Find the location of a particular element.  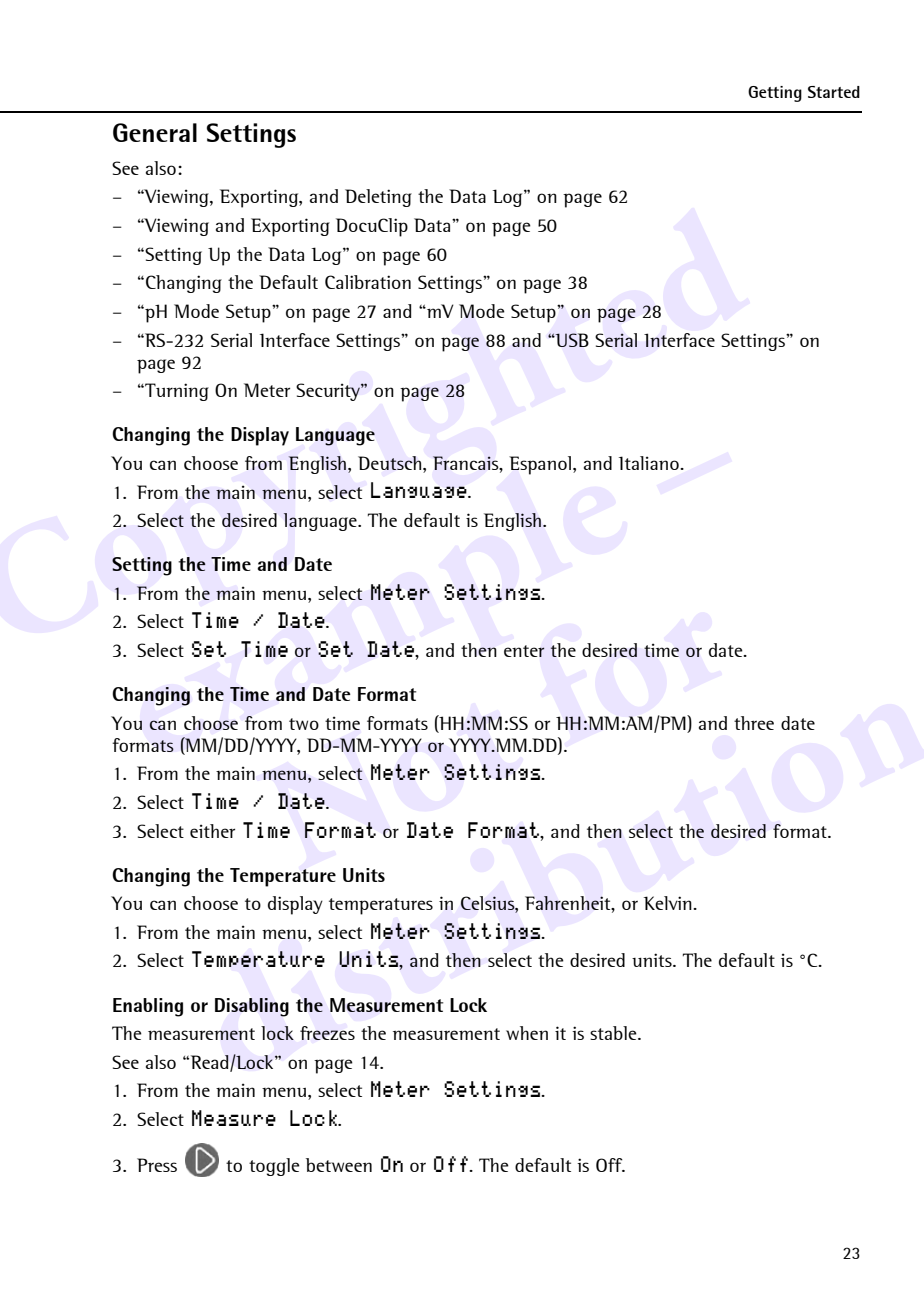

toggle is located at coordinates (274, 1167).
